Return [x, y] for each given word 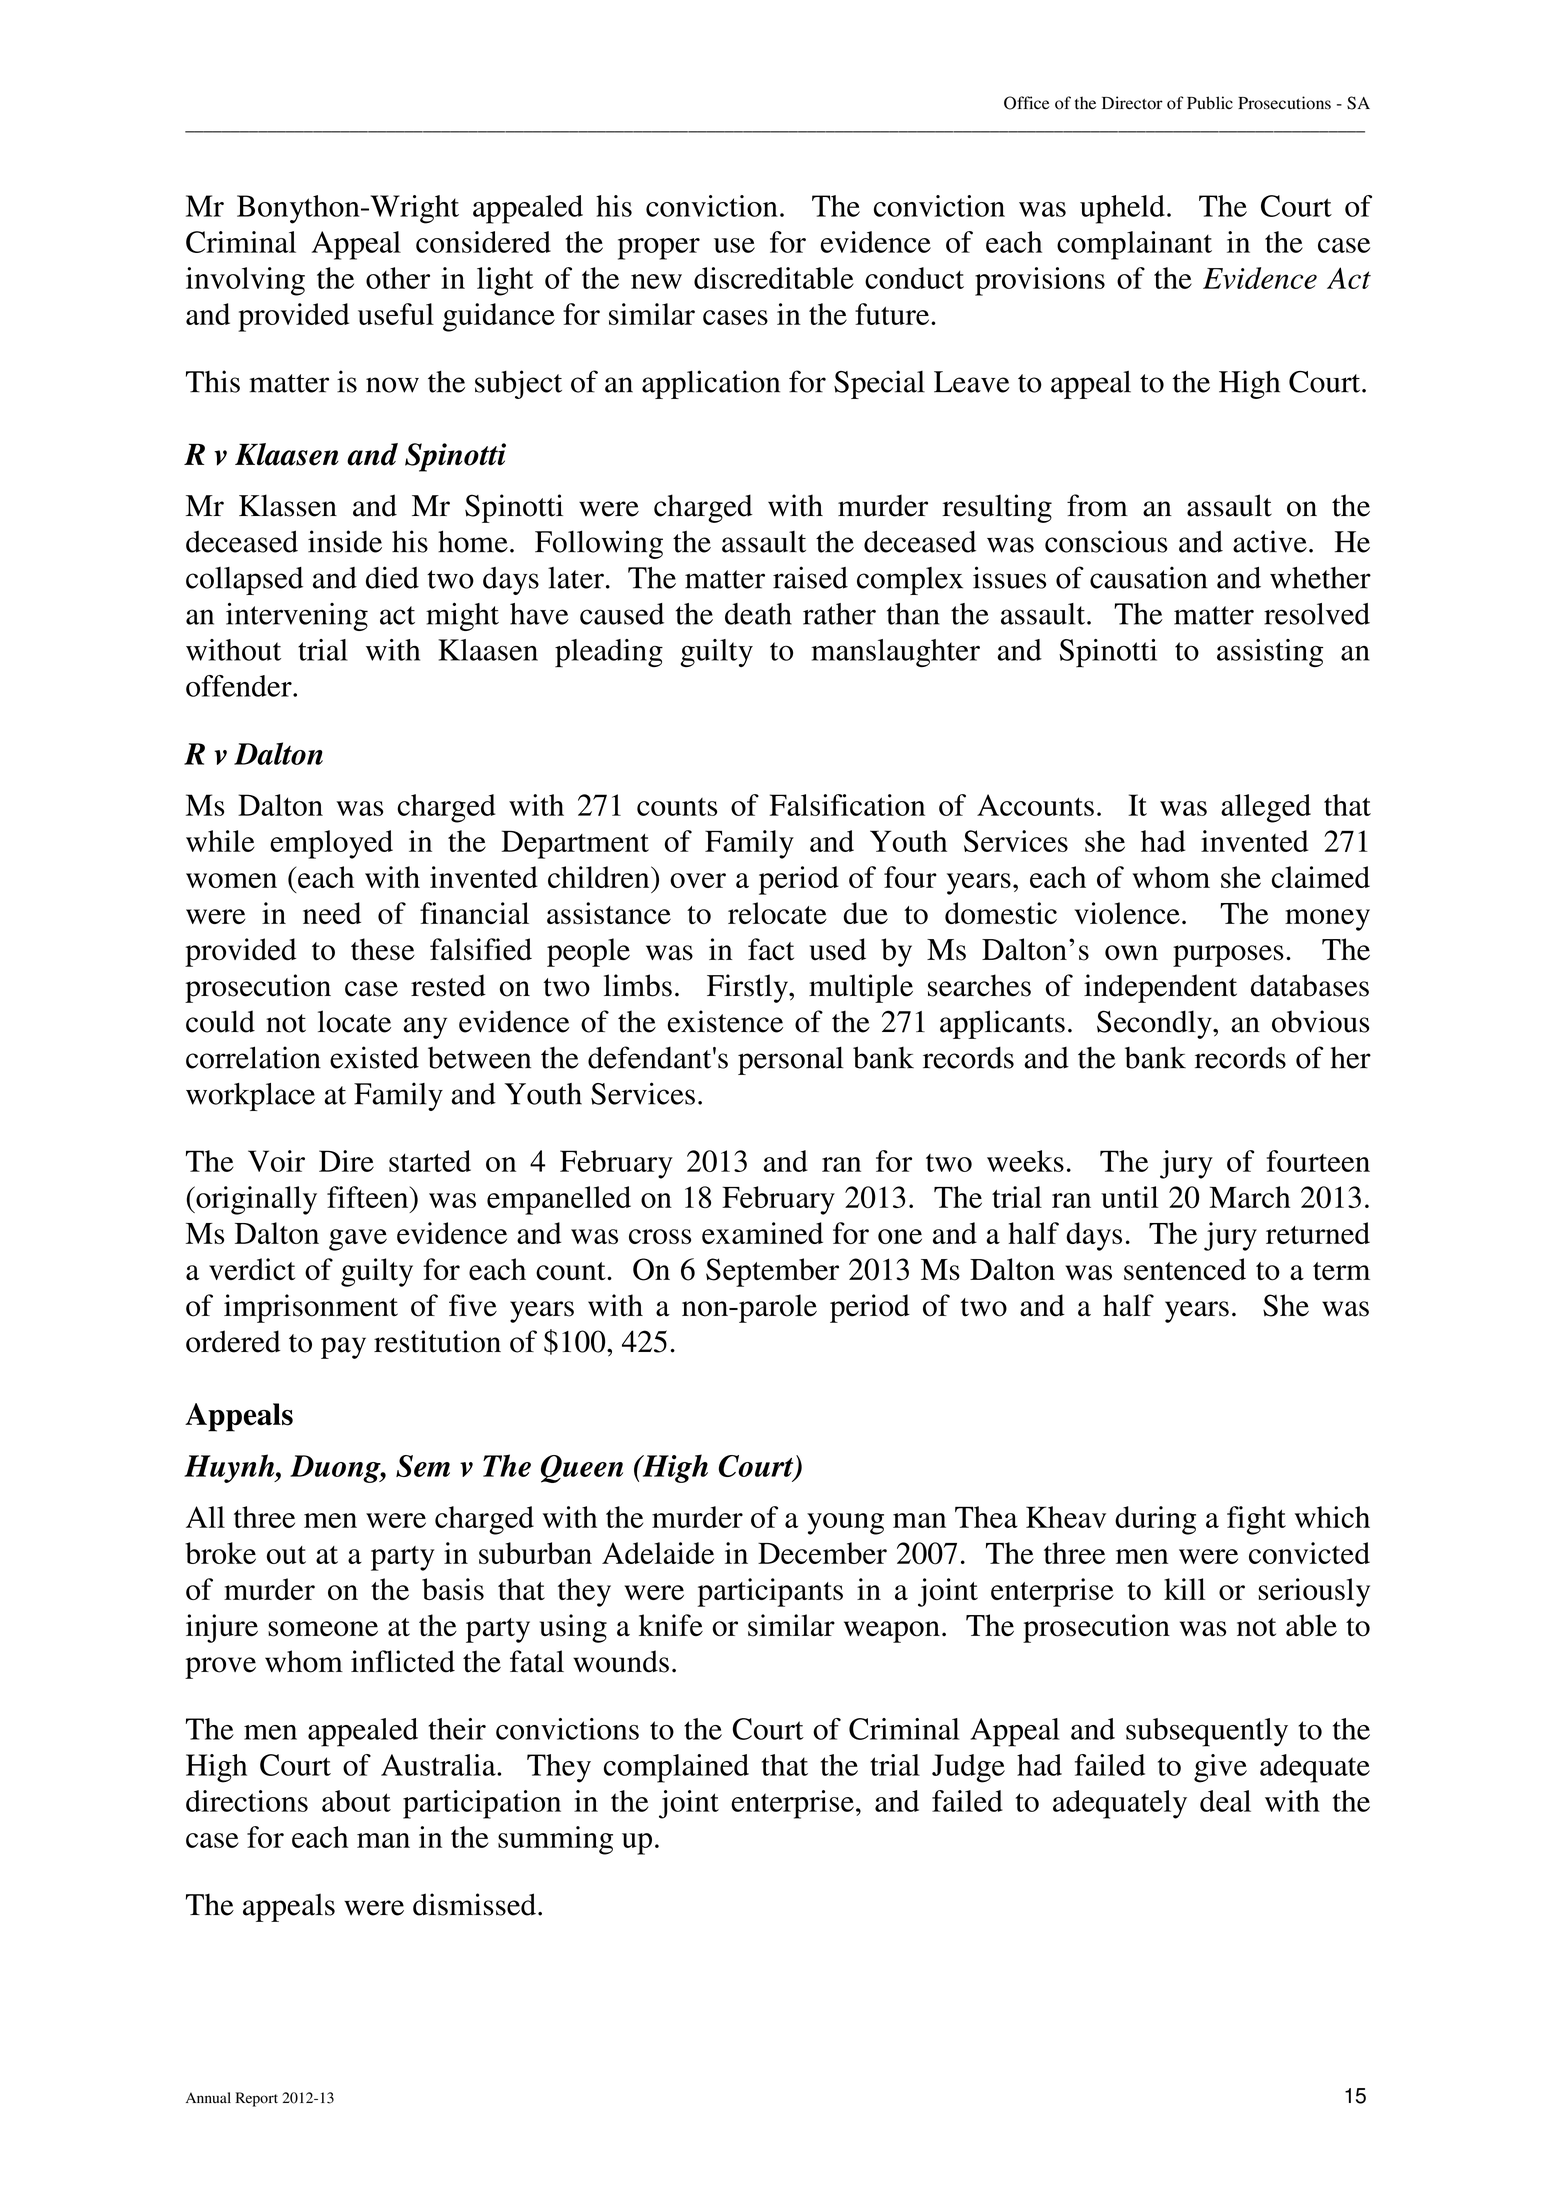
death [758, 614]
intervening [297, 616]
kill [1184, 1589]
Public [1210, 103]
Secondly [1155, 1024]
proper [659, 249]
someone [323, 1629]
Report [257, 2099]
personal [791, 1060]
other [398, 278]
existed [374, 1057]
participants [770, 1592]
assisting [1270, 653]
